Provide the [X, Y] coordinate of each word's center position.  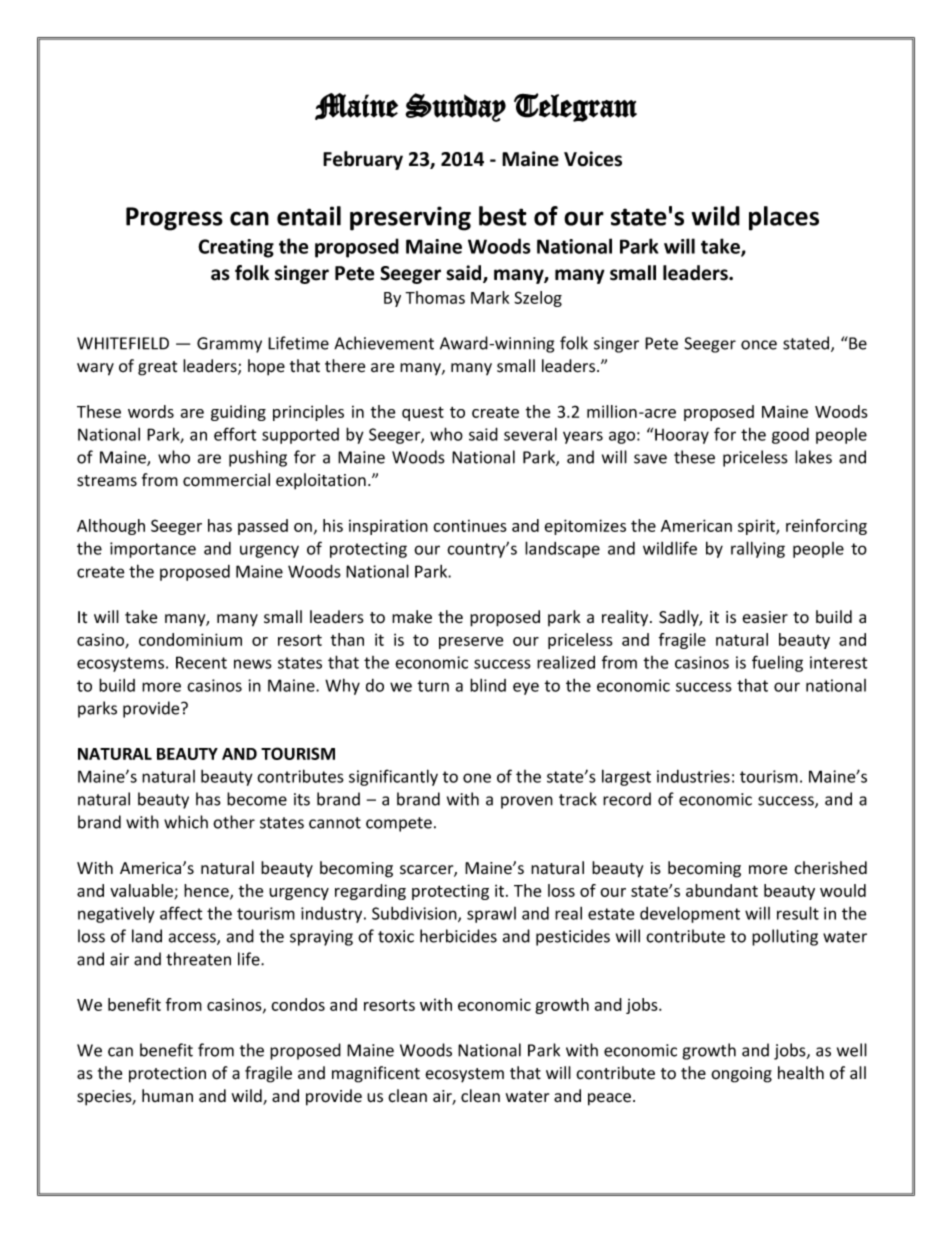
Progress [174, 219]
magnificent [376, 1074]
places [784, 218]
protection [167, 1075]
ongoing [741, 1075]
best [503, 216]
